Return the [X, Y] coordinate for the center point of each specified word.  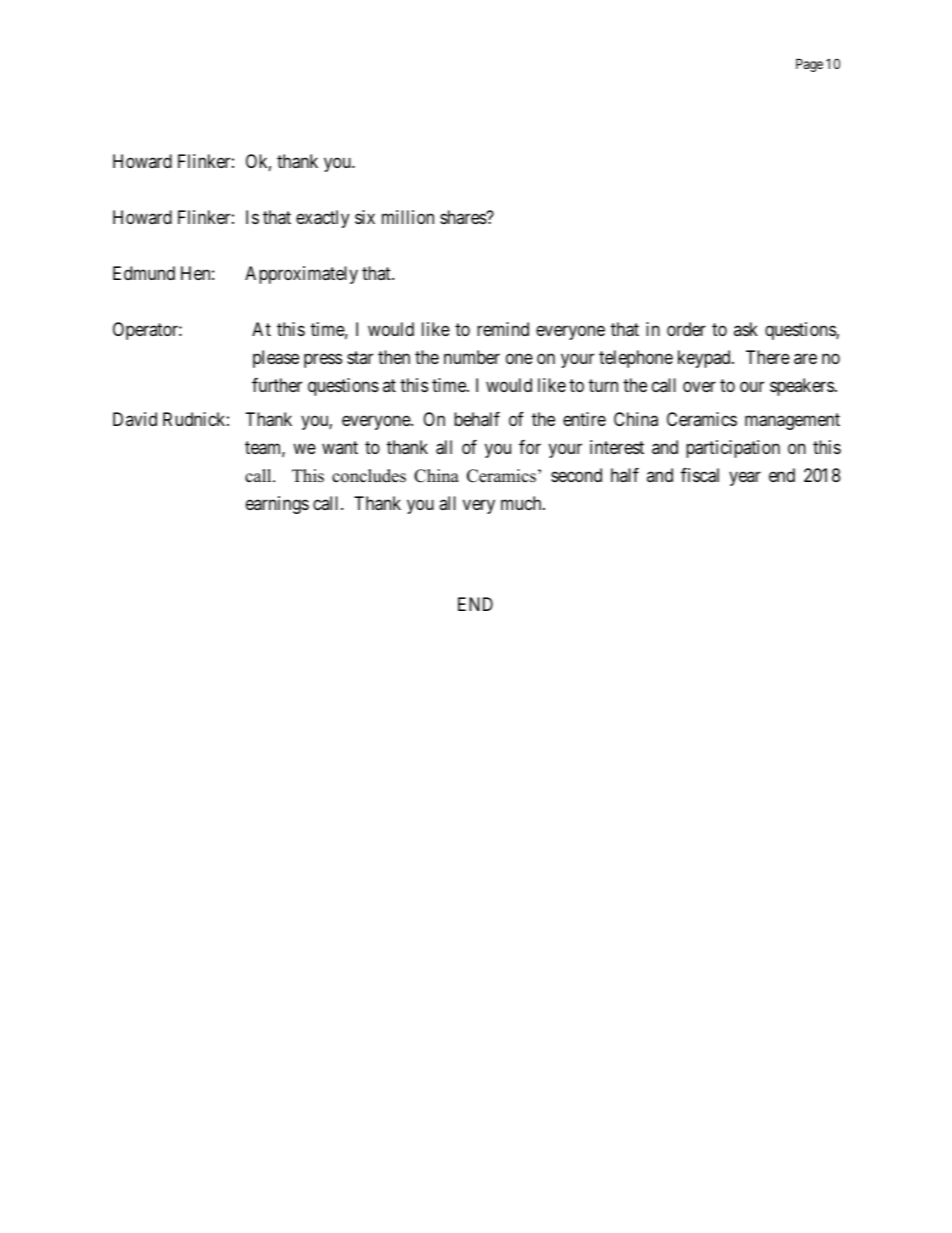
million [408, 217]
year [745, 479]
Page [809, 65]
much [522, 503]
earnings [277, 505]
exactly [322, 219]
